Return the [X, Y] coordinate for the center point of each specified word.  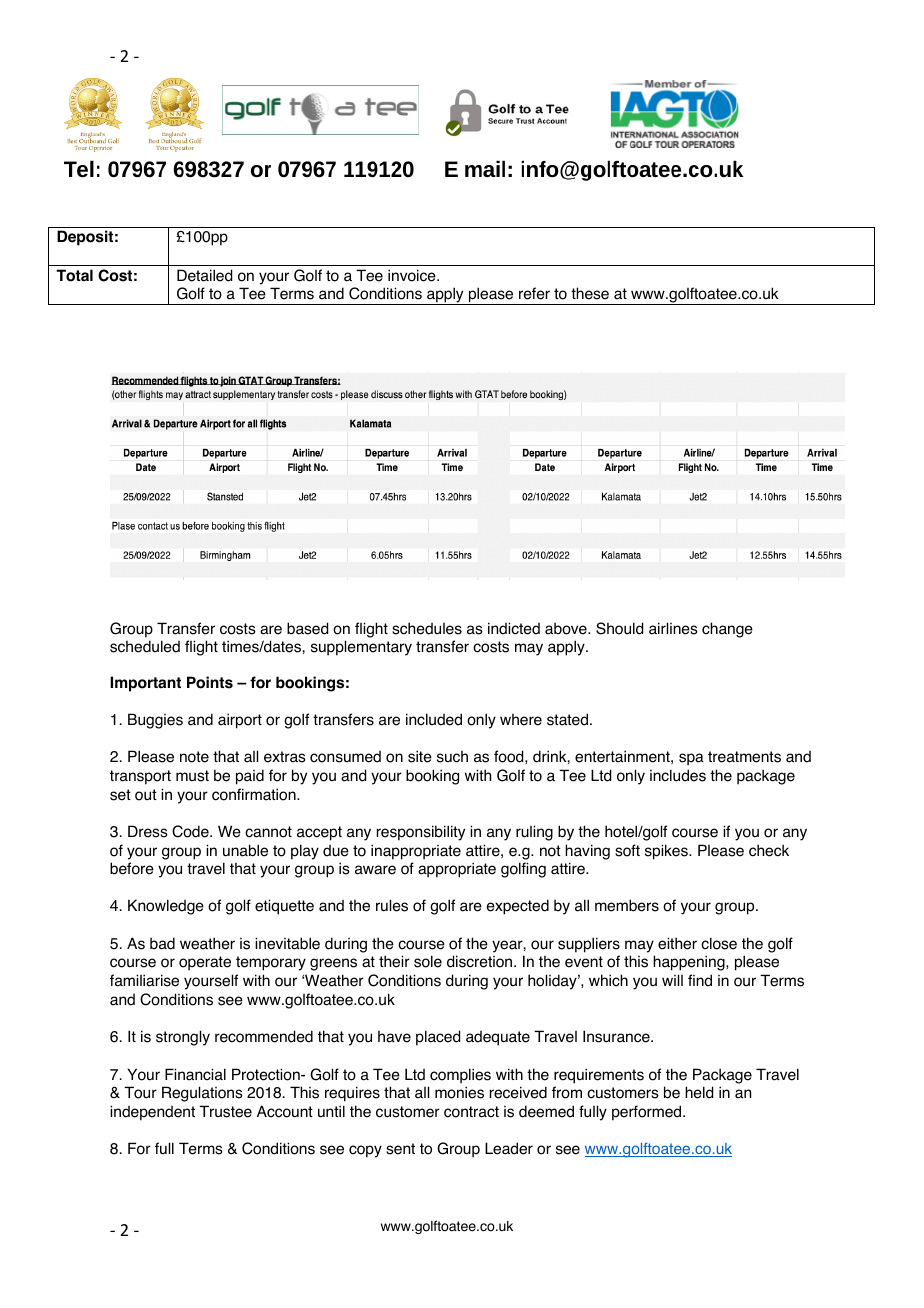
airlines [673, 628]
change [727, 630]
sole [428, 961]
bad [162, 943]
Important [145, 684]
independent [152, 1113]
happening [690, 963]
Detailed [204, 275]
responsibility [421, 833]
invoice [413, 275]
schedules [427, 628]
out [146, 795]
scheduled [145, 646]
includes [678, 775]
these [590, 293]
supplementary [361, 648]
